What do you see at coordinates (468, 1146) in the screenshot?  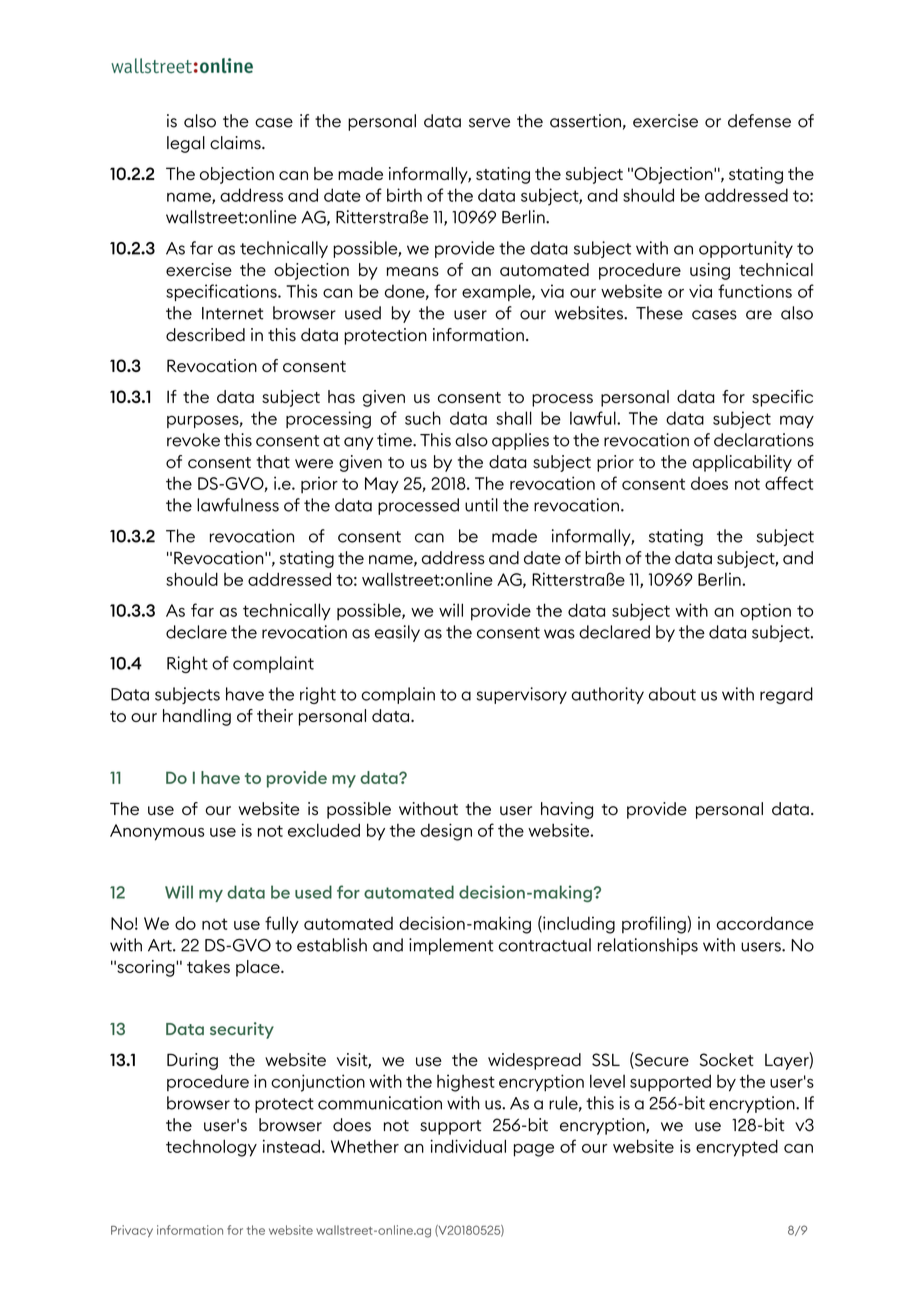 I see `individual` at bounding box center [468, 1146].
